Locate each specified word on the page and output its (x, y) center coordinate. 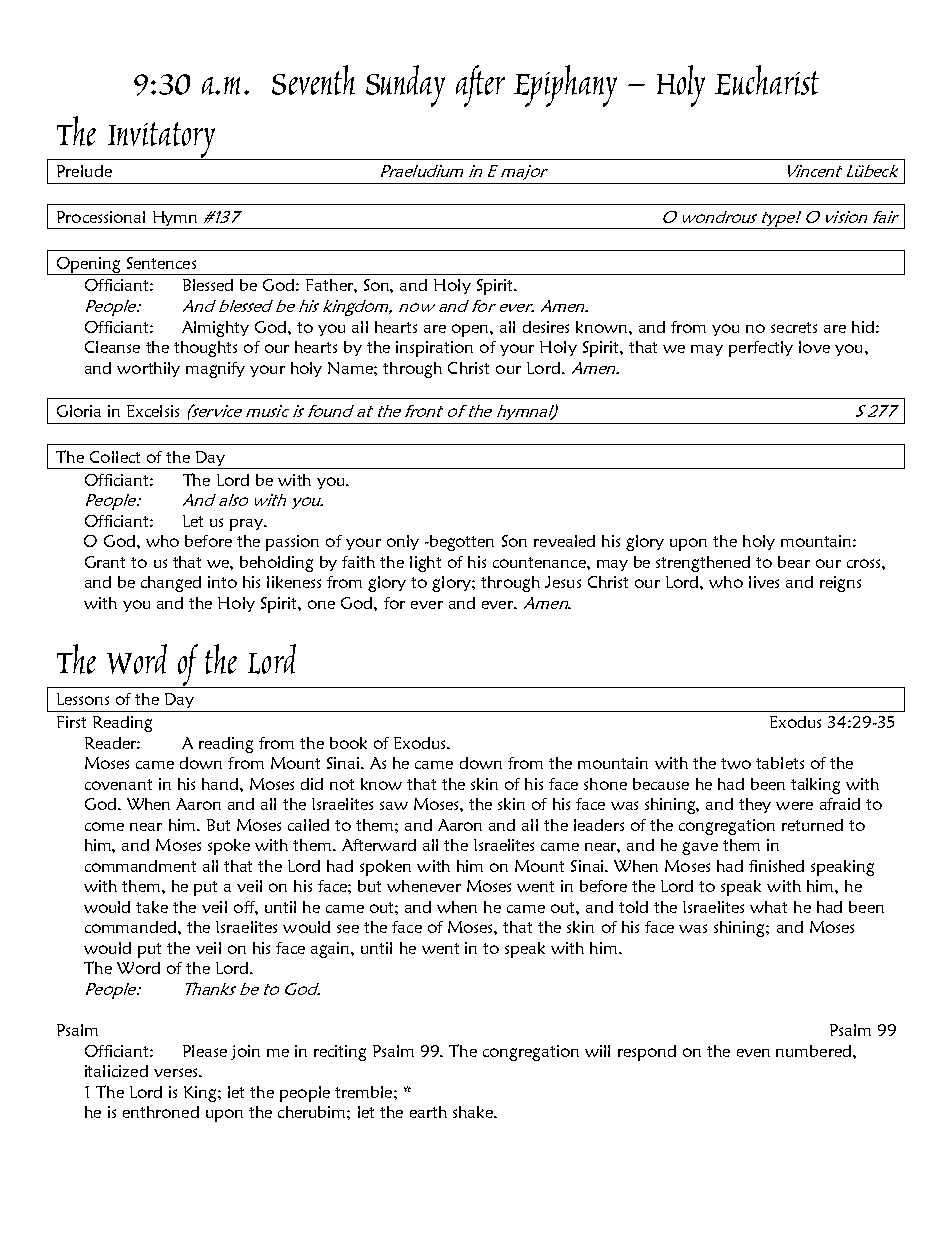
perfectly (761, 349)
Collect (115, 457)
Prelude (84, 171)
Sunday (405, 86)
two (736, 763)
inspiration (434, 349)
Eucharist (767, 80)
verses (177, 1072)
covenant (118, 784)
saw (394, 805)
